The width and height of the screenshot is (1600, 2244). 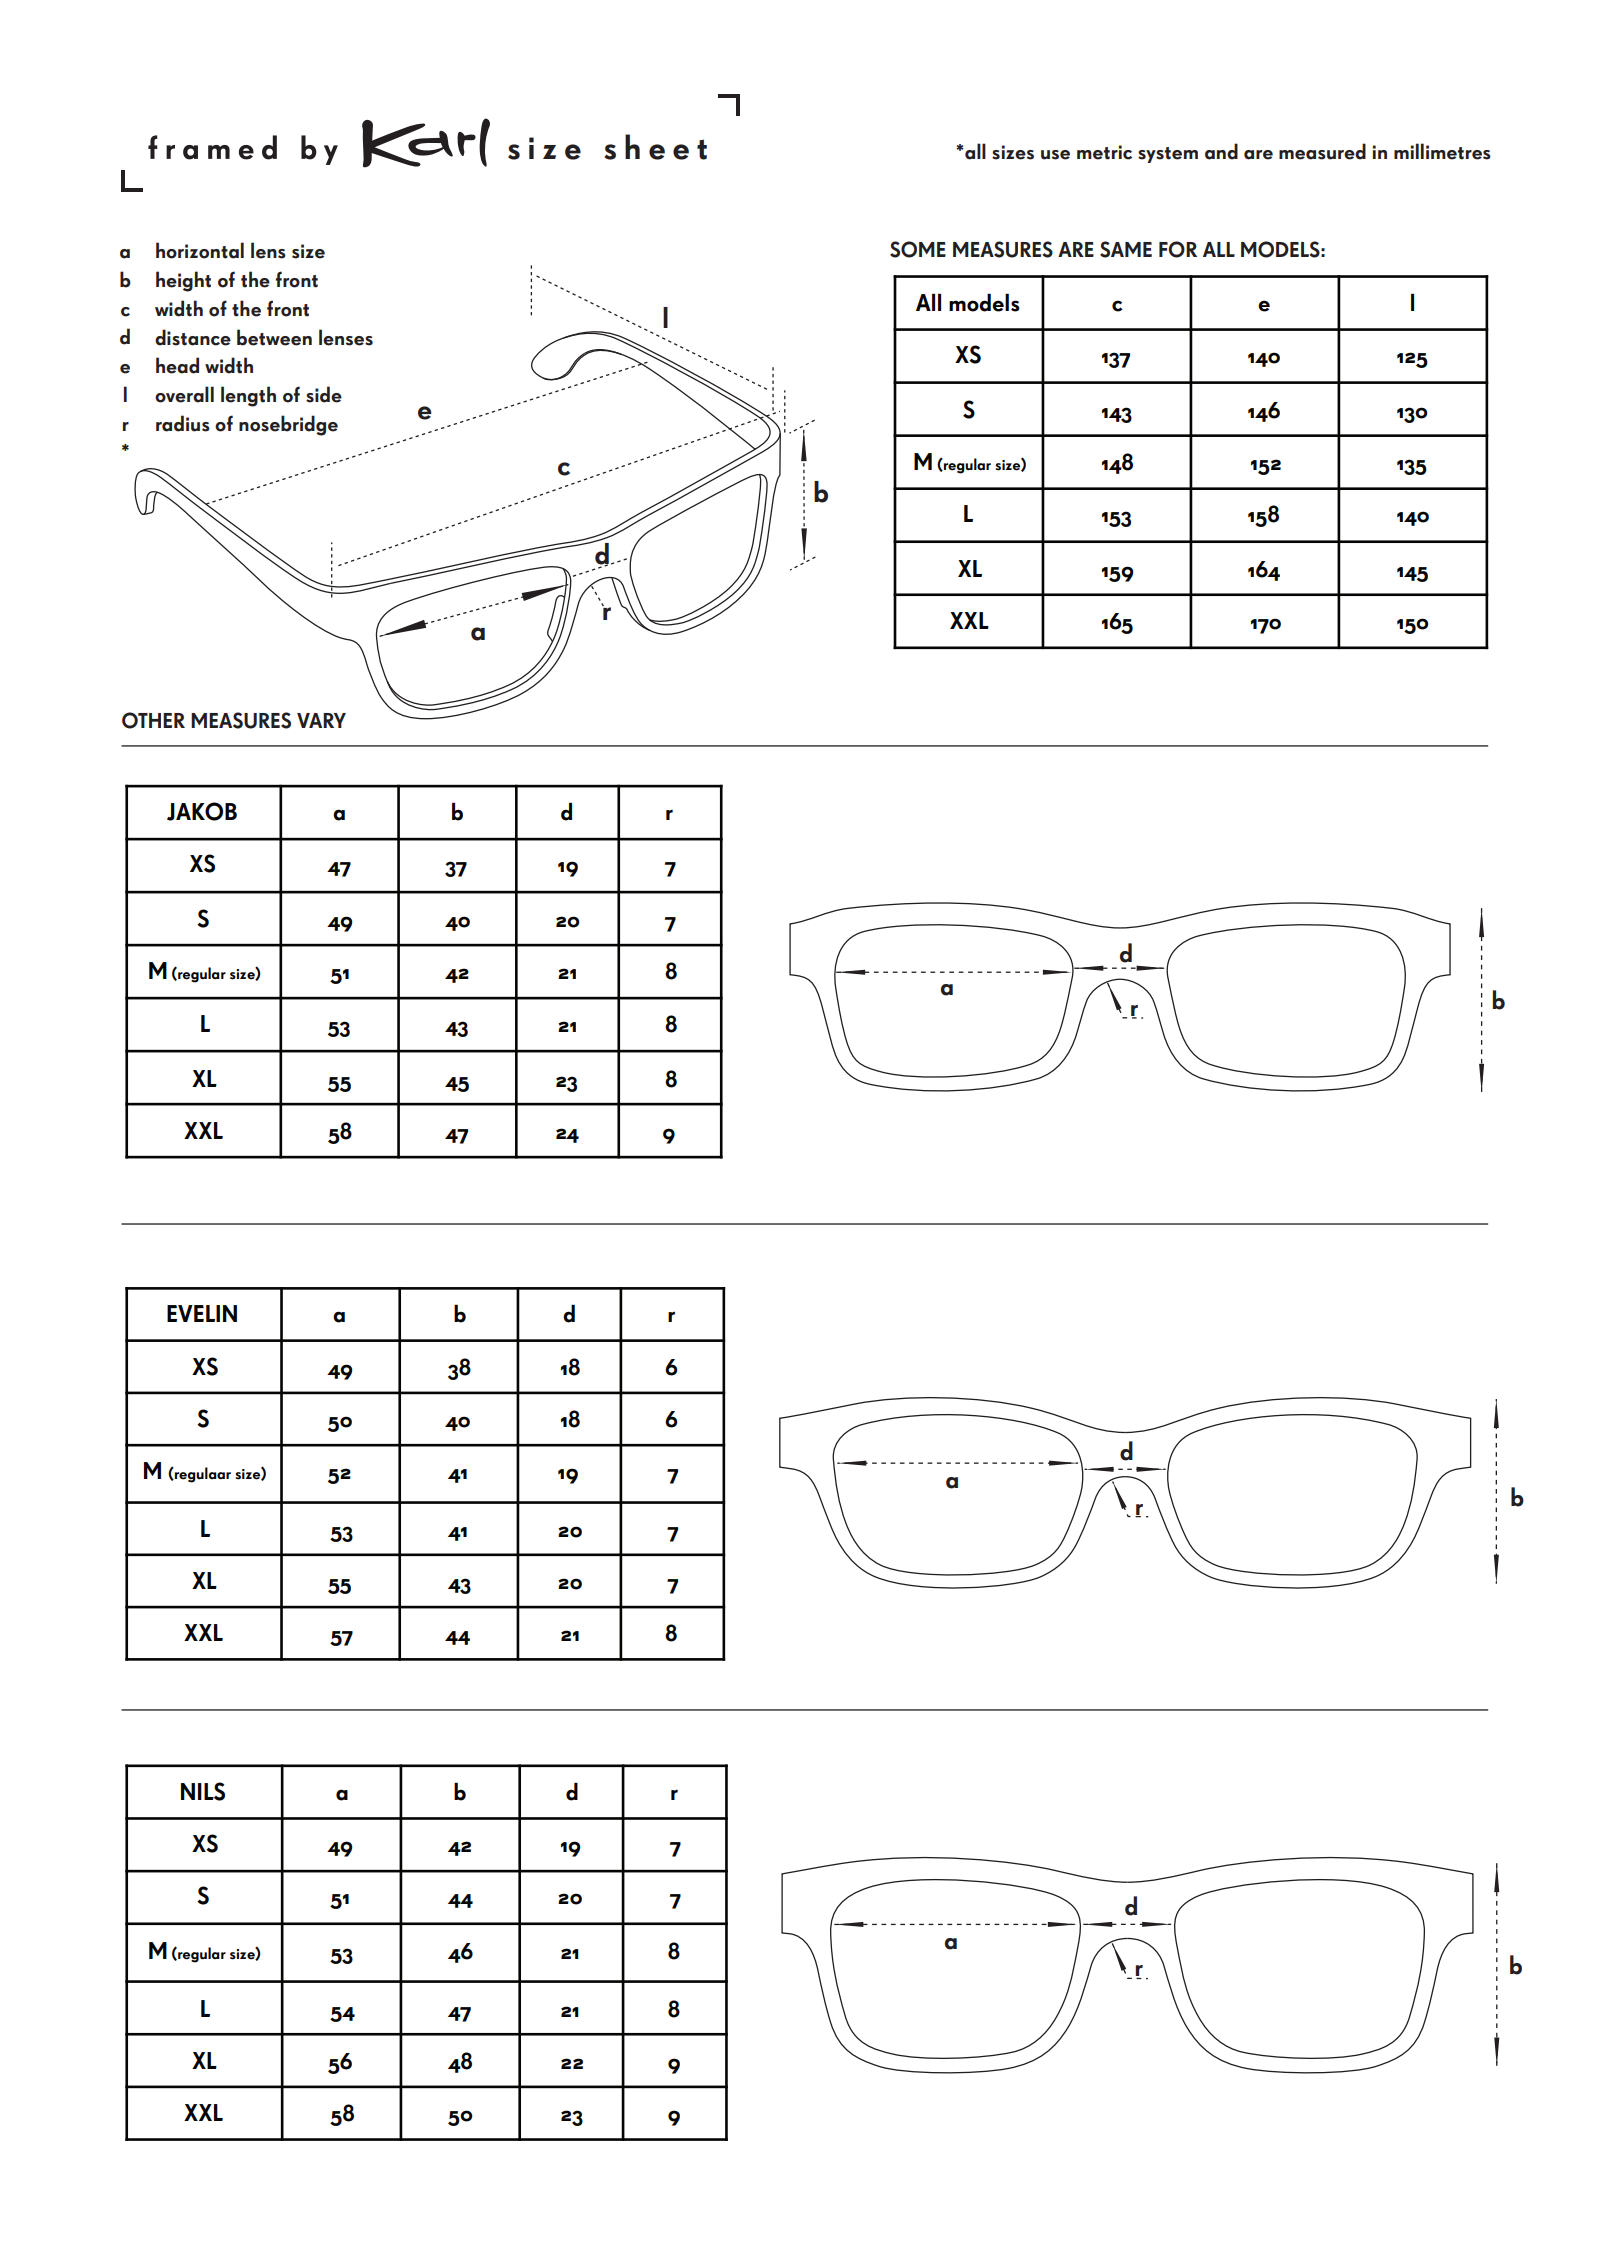 I want to click on OTHER, so click(x=153, y=720).
